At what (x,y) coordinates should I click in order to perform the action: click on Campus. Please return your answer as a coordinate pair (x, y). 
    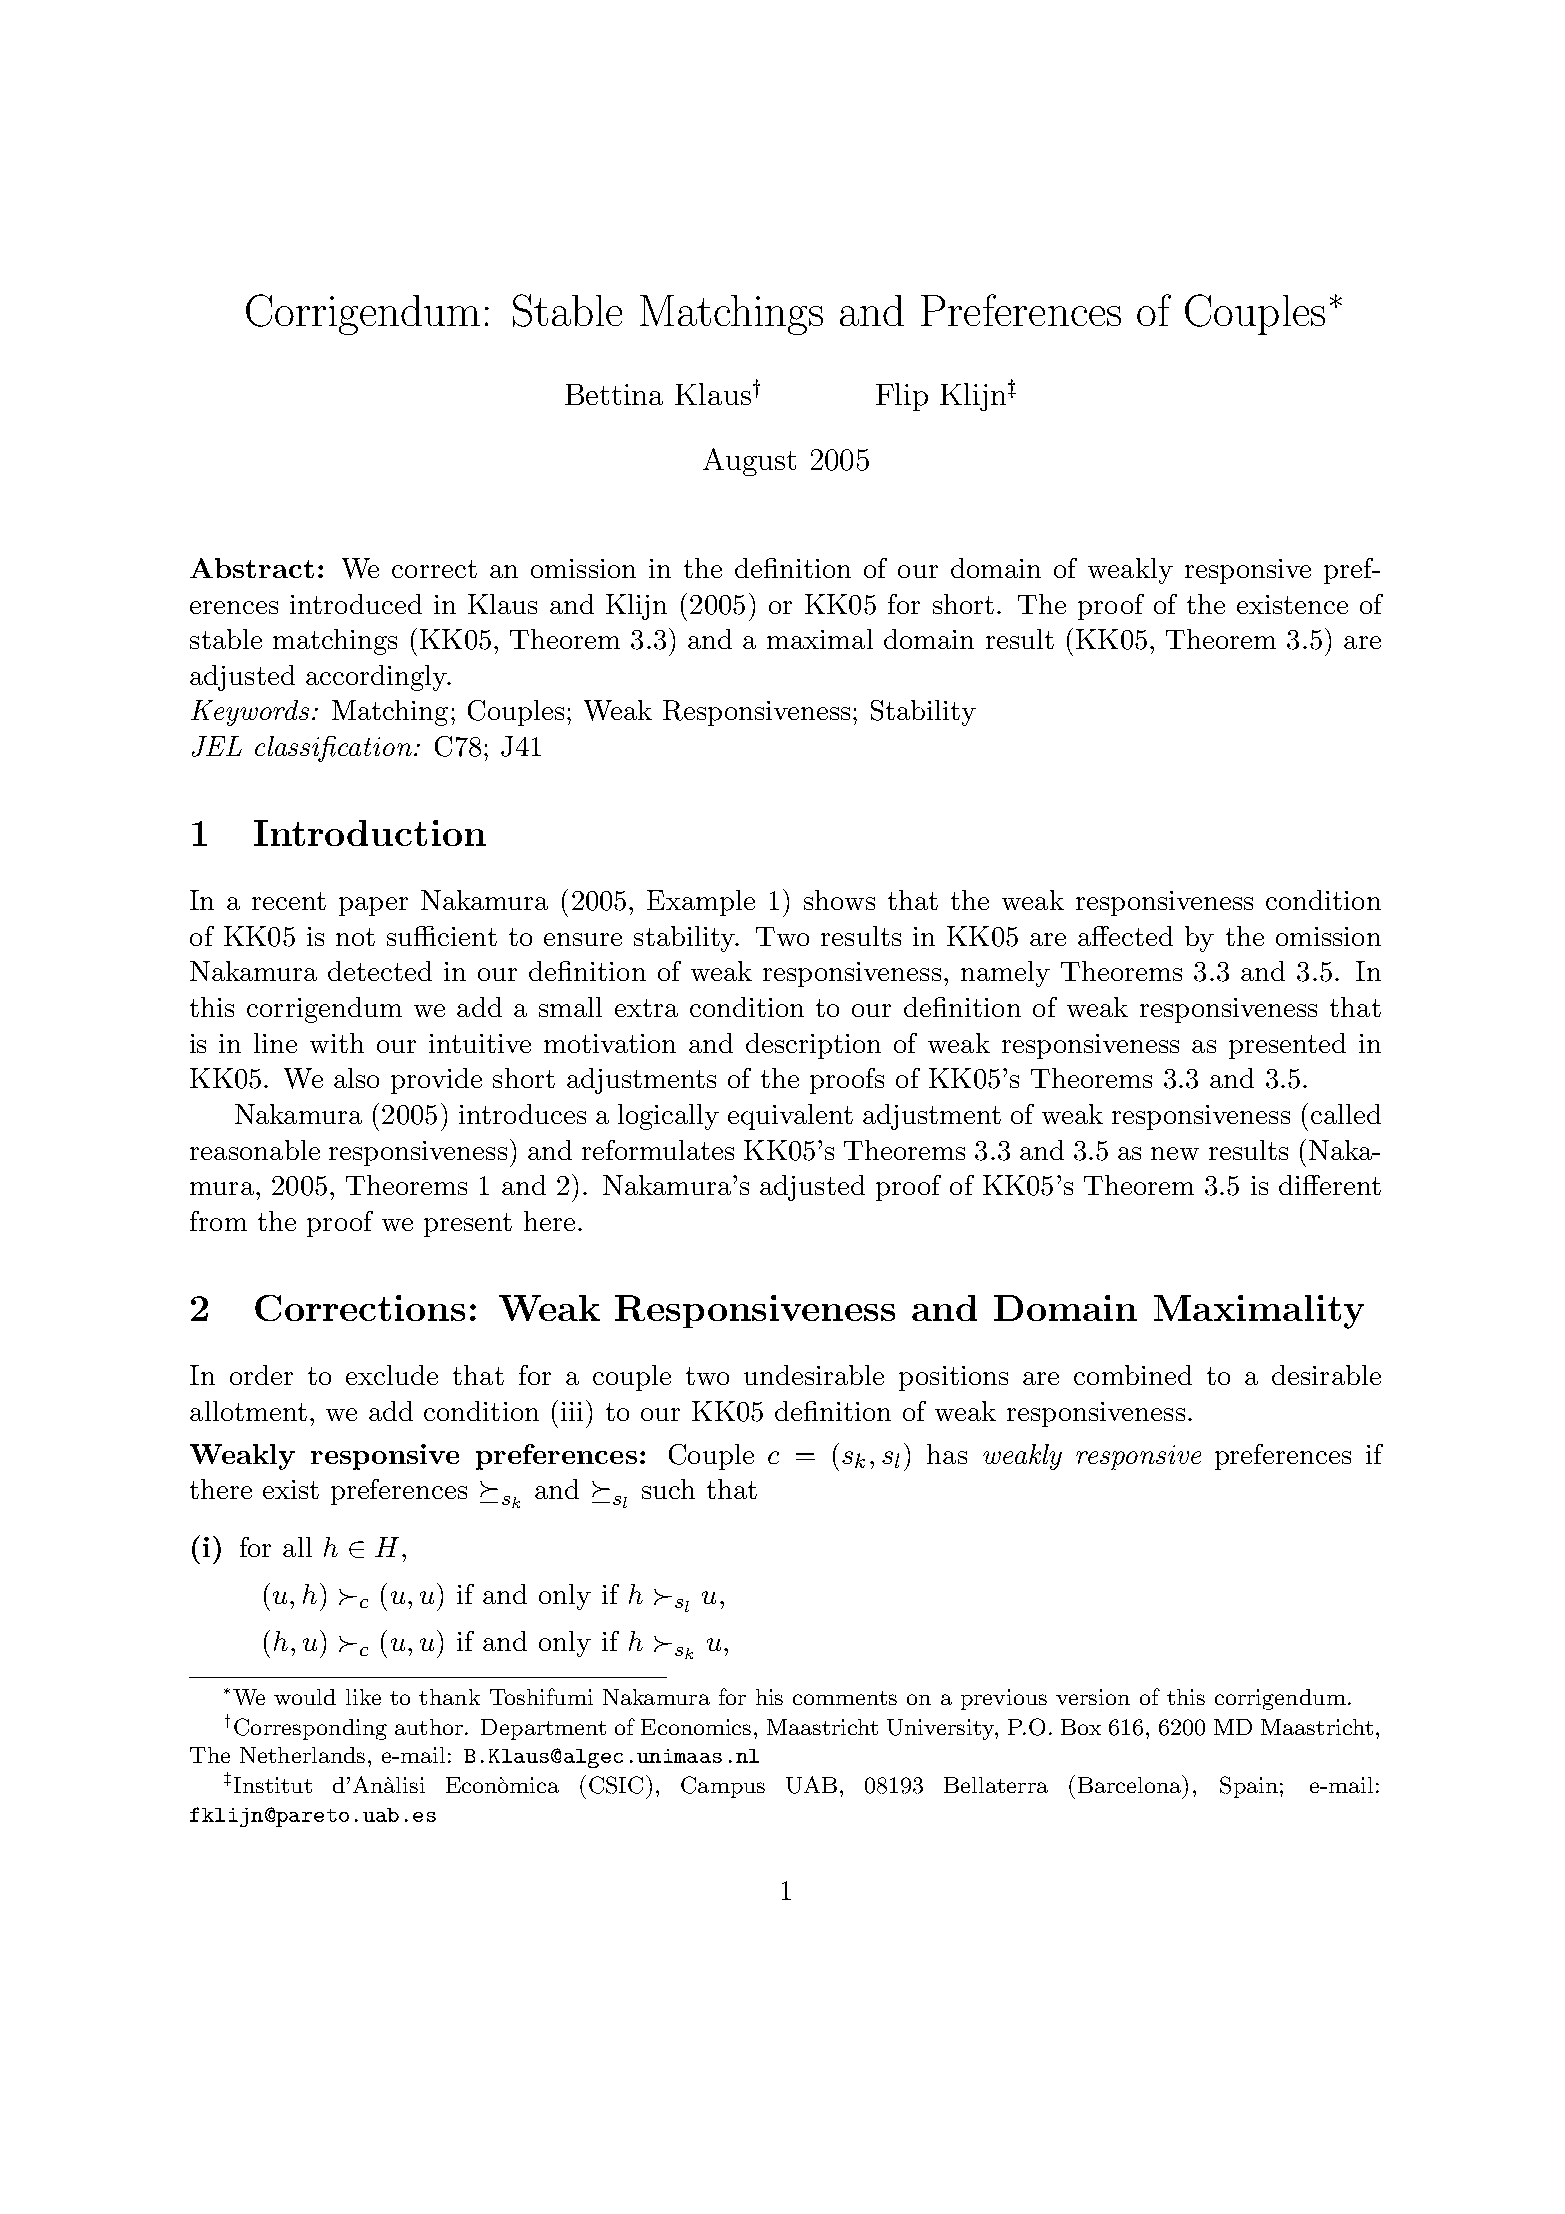
    Looking at the image, I should click on (723, 1787).
